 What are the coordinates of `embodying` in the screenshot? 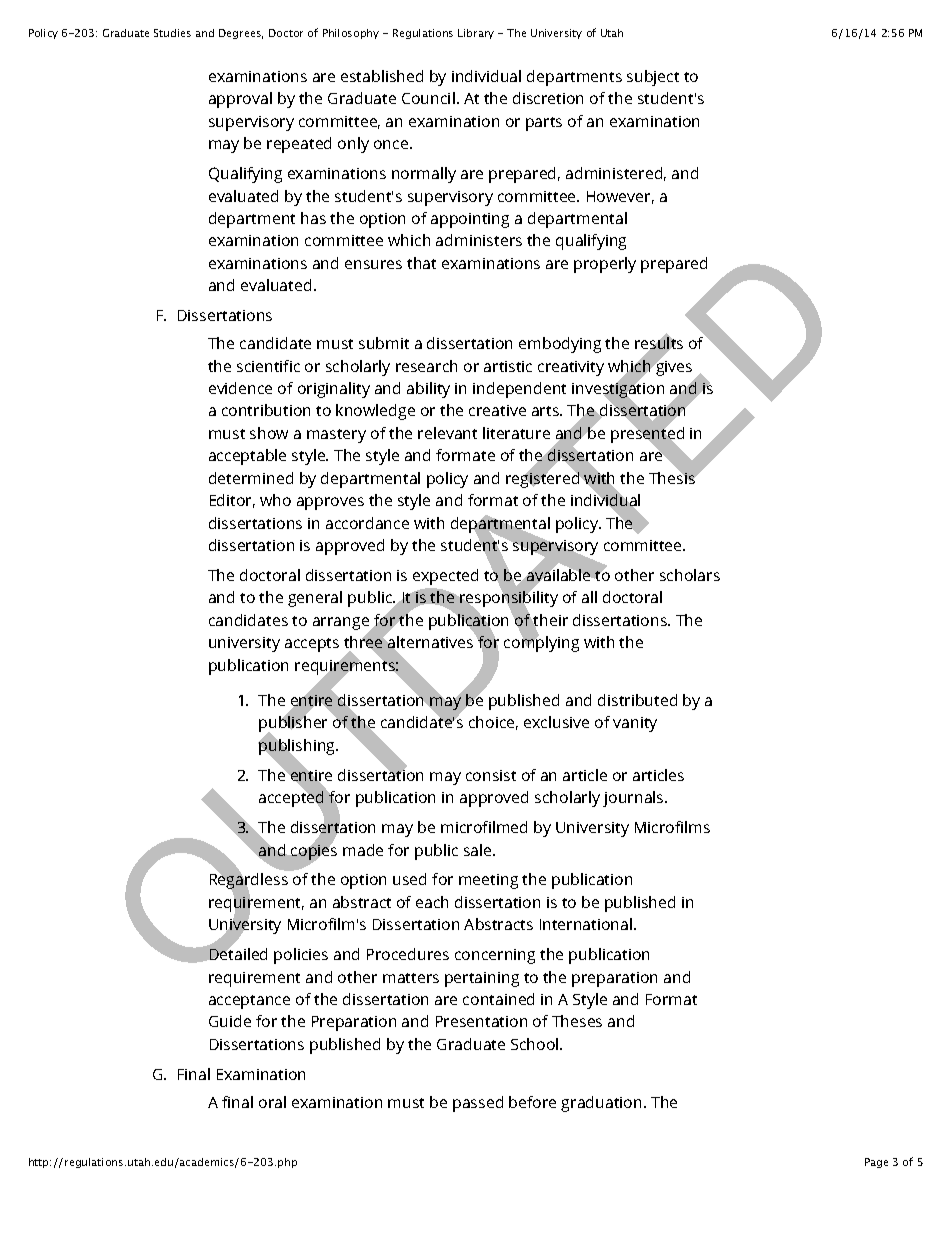 It's located at (560, 345).
